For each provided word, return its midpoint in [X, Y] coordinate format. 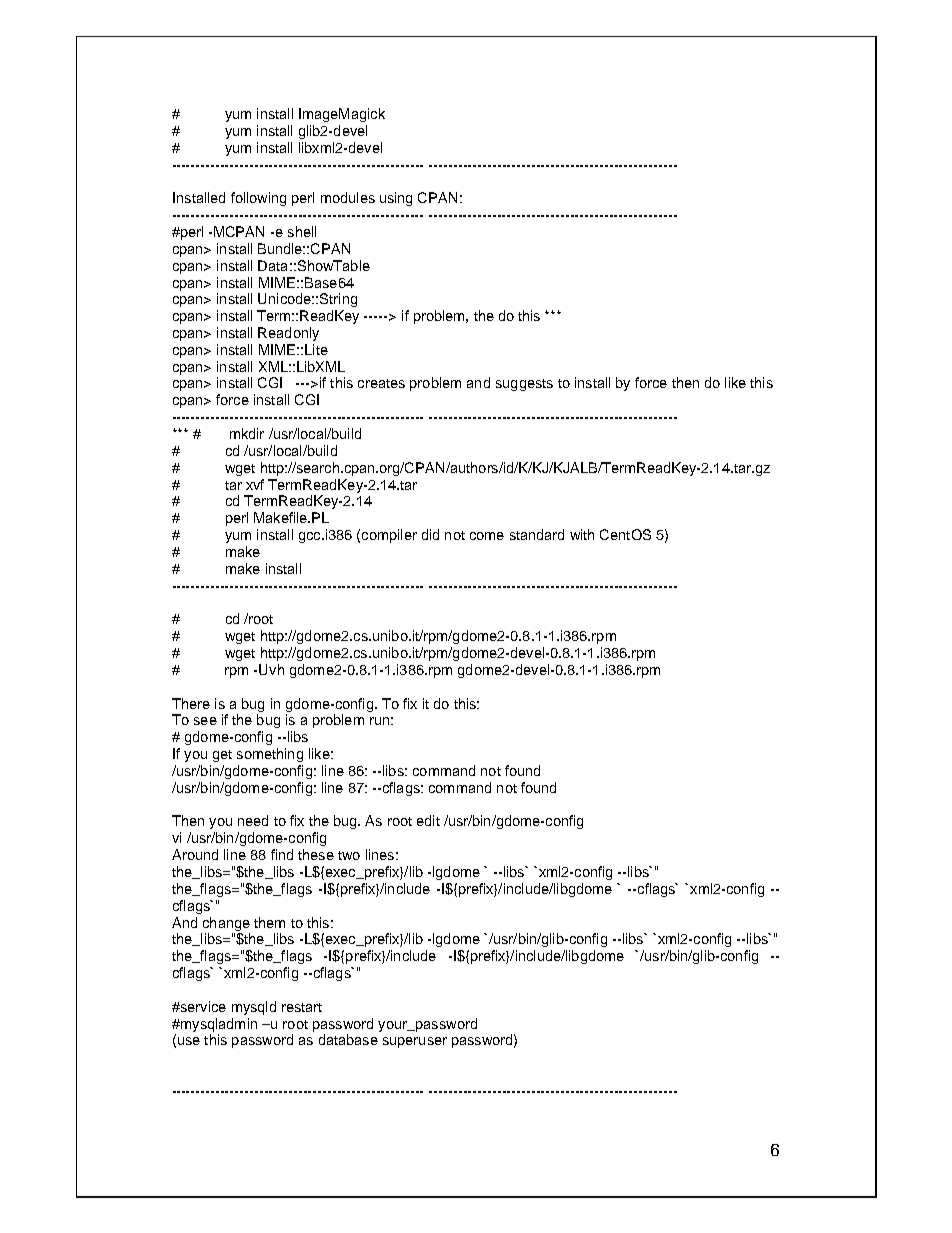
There [191, 703]
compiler [389, 536]
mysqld [254, 1008]
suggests [524, 385]
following [258, 199]
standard [537, 534]
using [396, 199]
